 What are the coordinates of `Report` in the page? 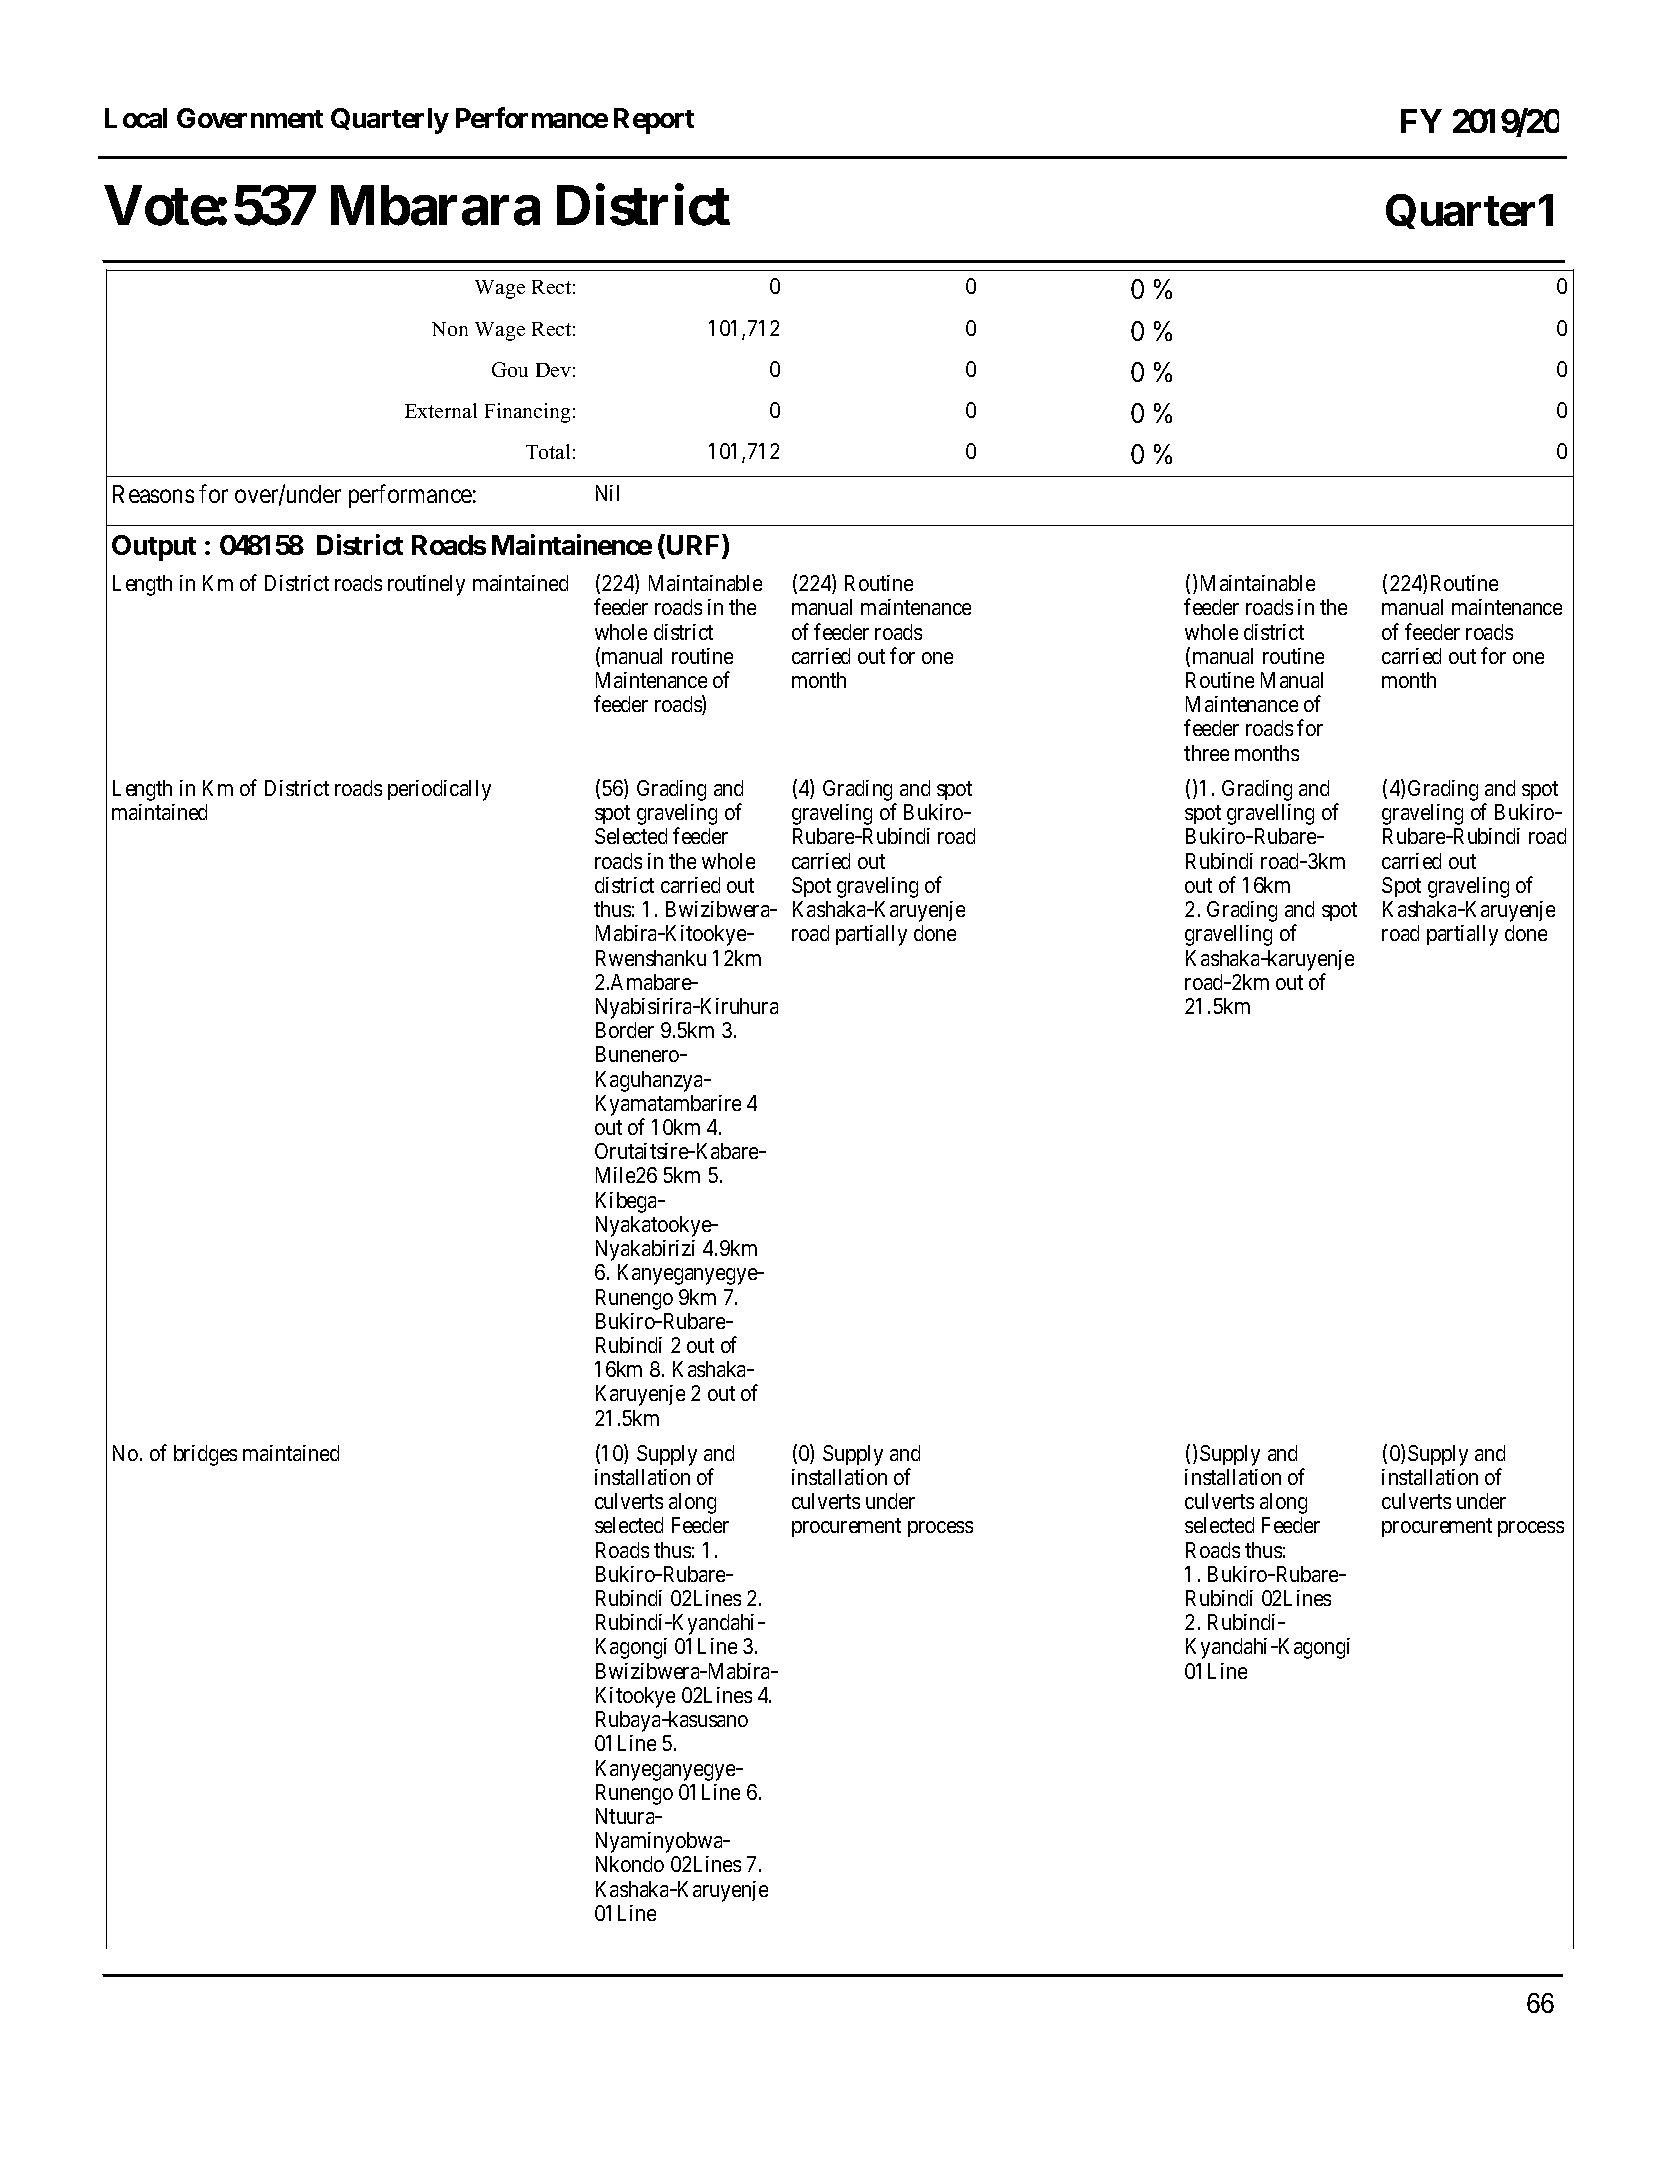 It's located at (654, 121).
